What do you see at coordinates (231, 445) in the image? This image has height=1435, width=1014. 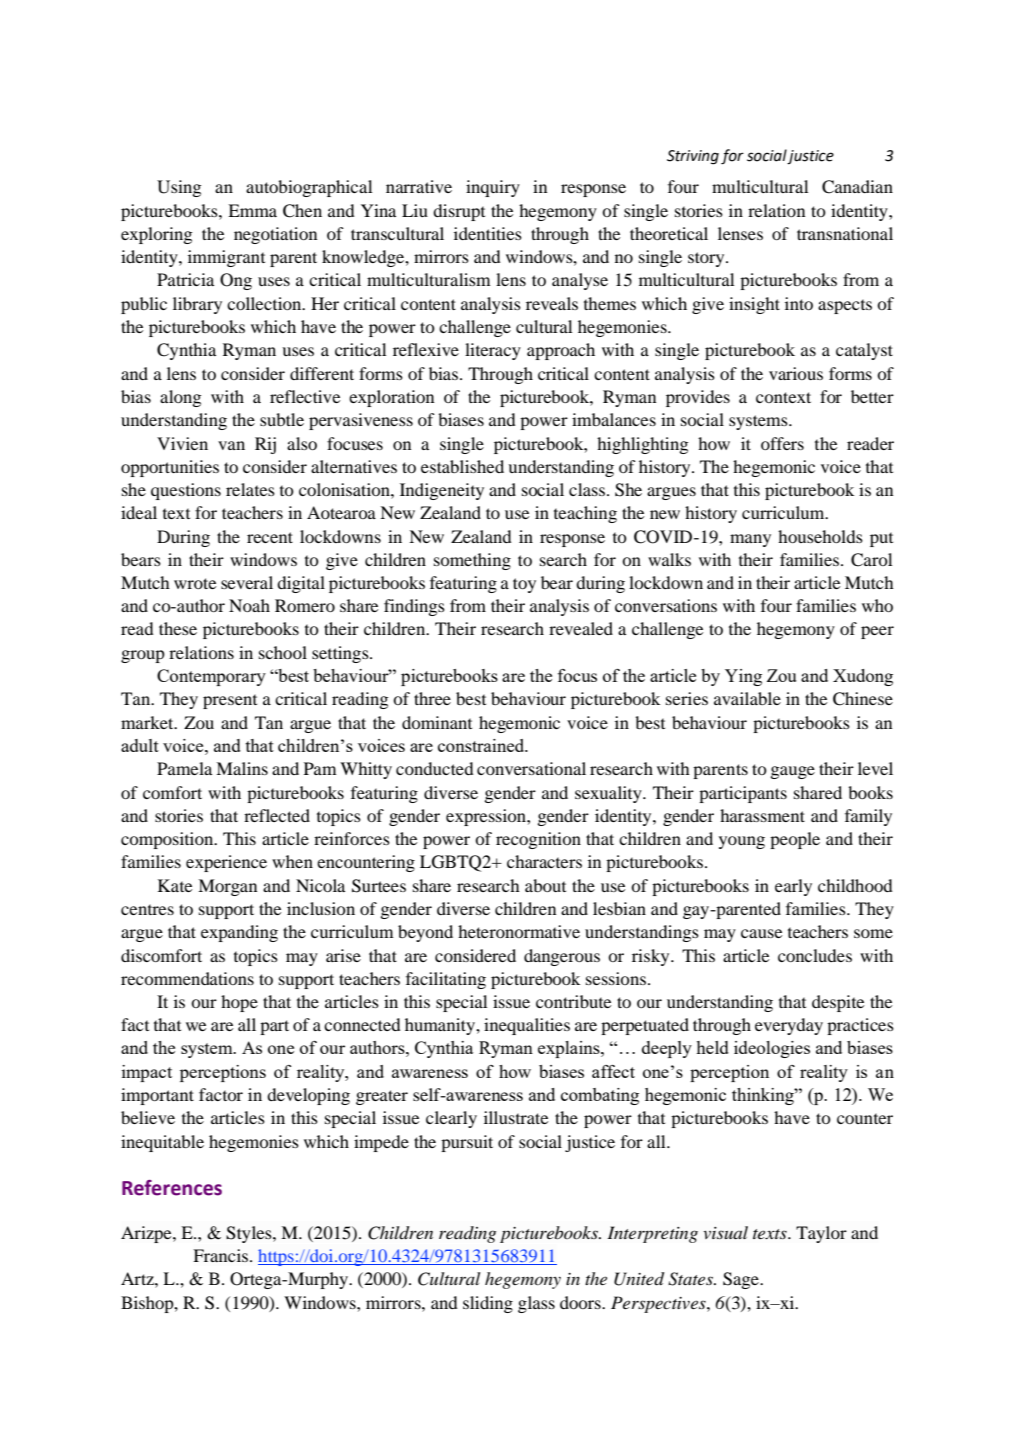 I see `van` at bounding box center [231, 445].
